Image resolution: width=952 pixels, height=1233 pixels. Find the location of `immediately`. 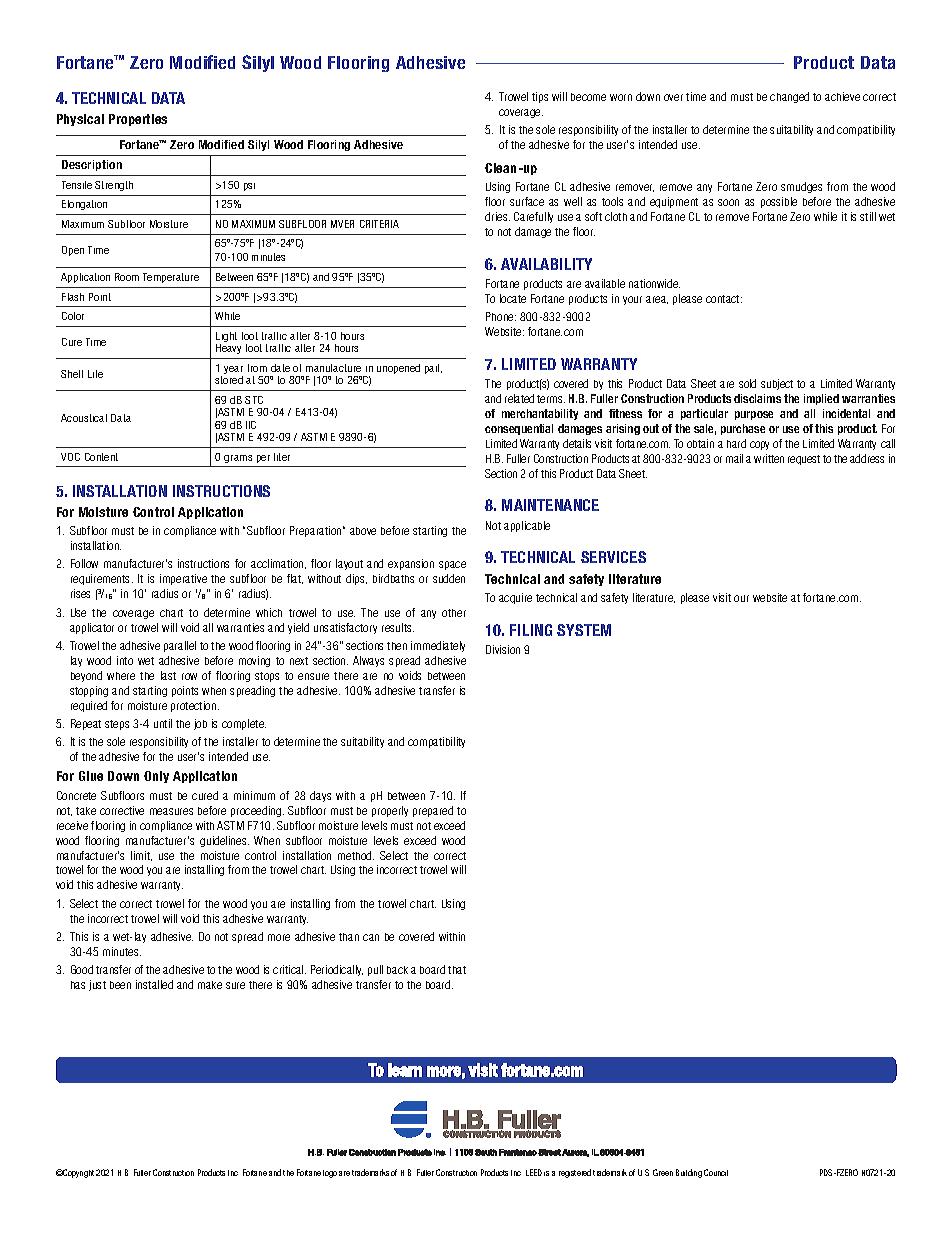

immediately is located at coordinates (438, 646).
